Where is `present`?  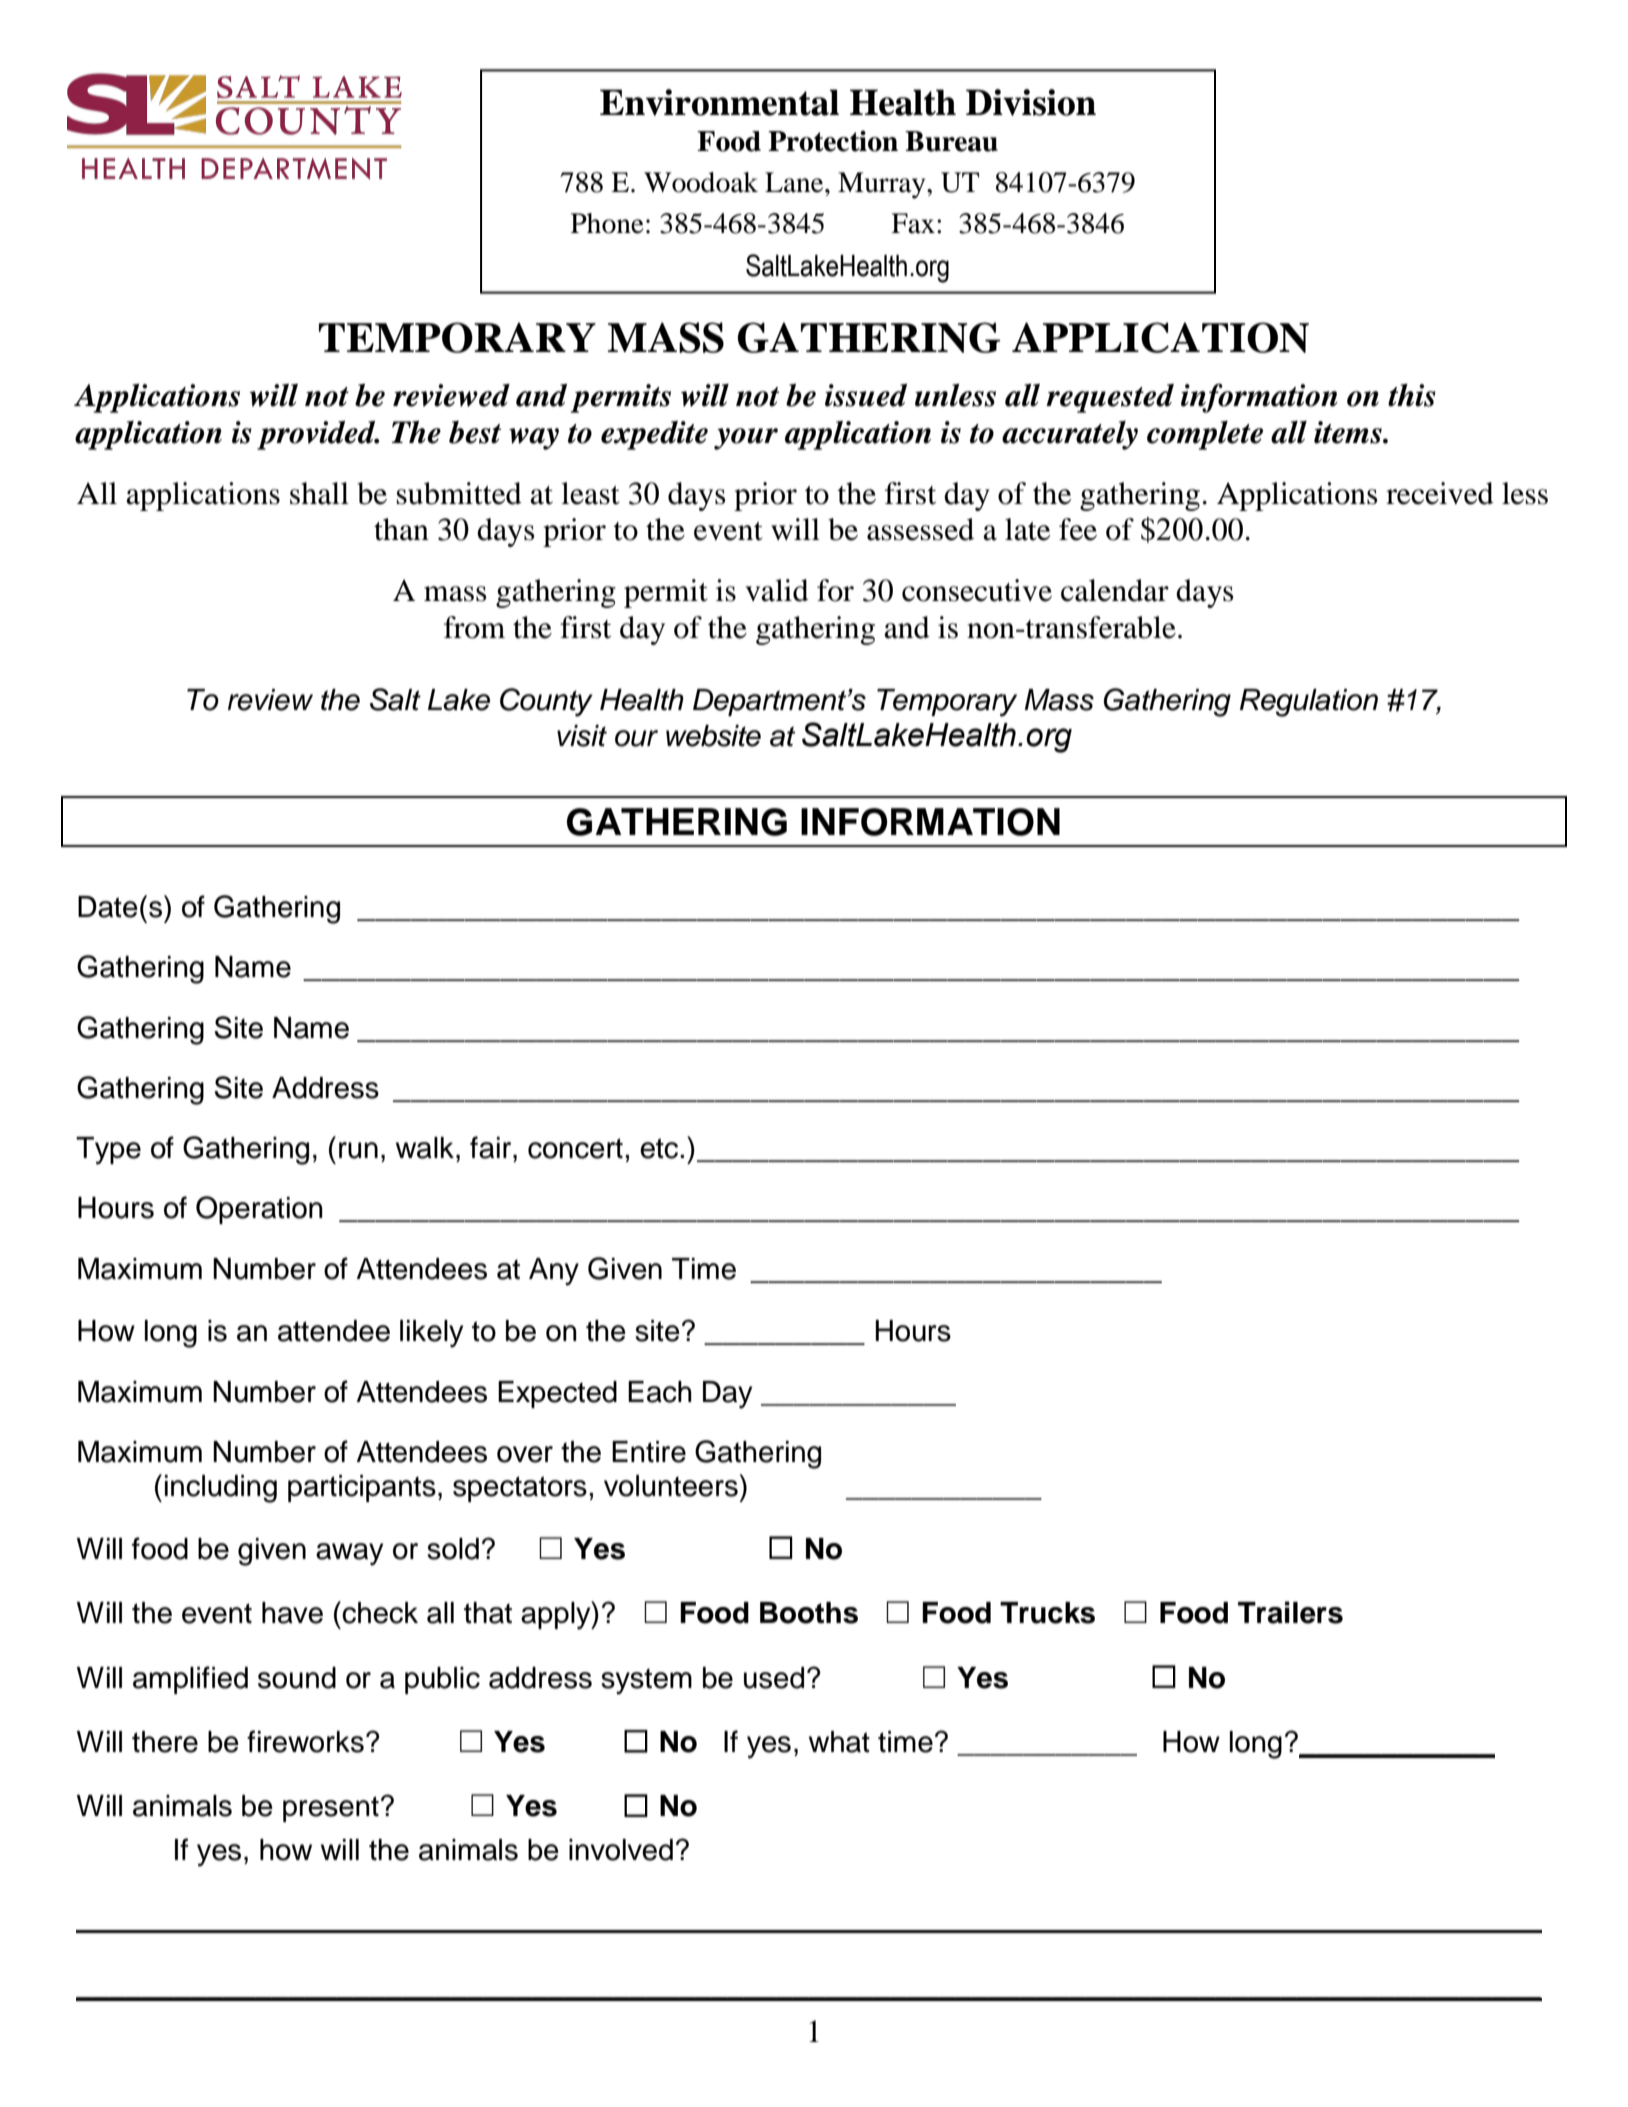
present is located at coordinates (331, 1809).
